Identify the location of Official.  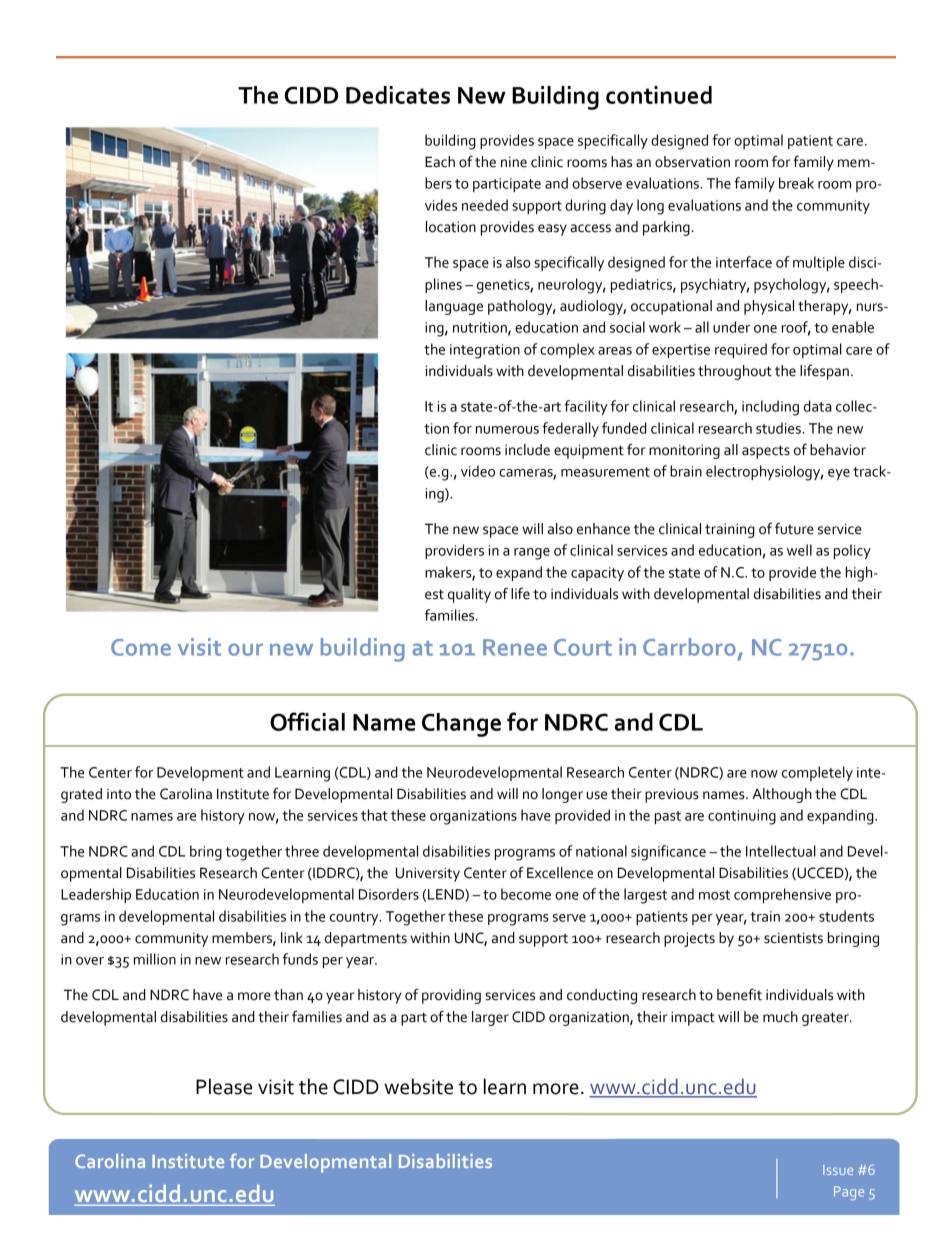
(307, 721).
